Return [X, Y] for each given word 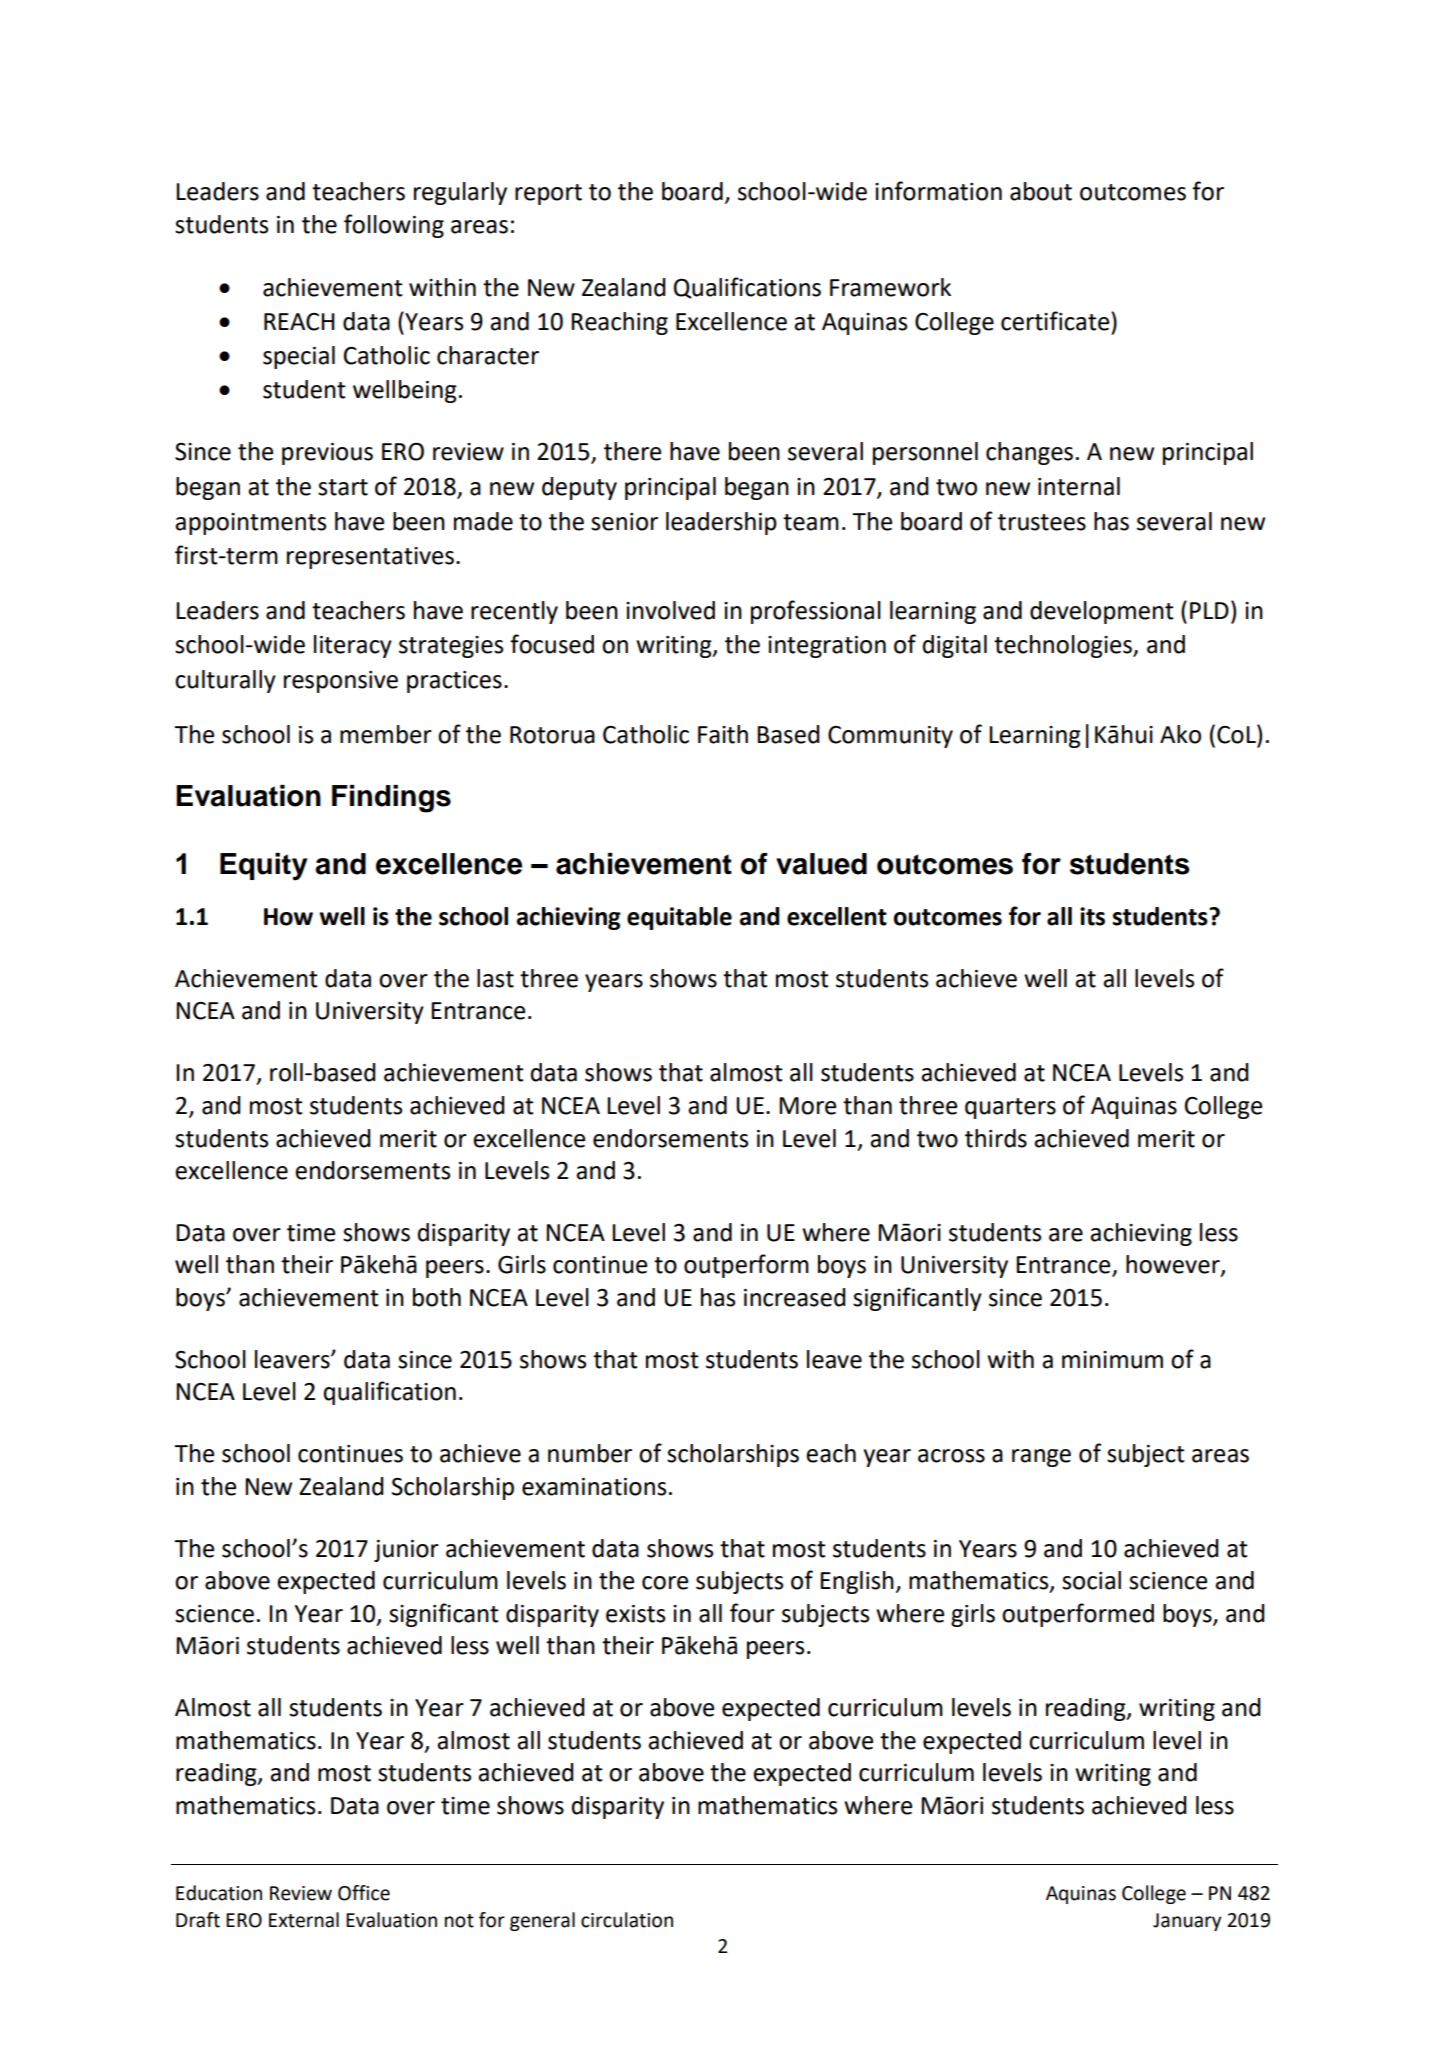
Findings [391, 799]
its [1092, 916]
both [437, 1297]
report [548, 194]
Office [364, 1893]
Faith [723, 734]
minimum [1112, 1360]
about [1041, 191]
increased [795, 1297]
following [394, 226]
